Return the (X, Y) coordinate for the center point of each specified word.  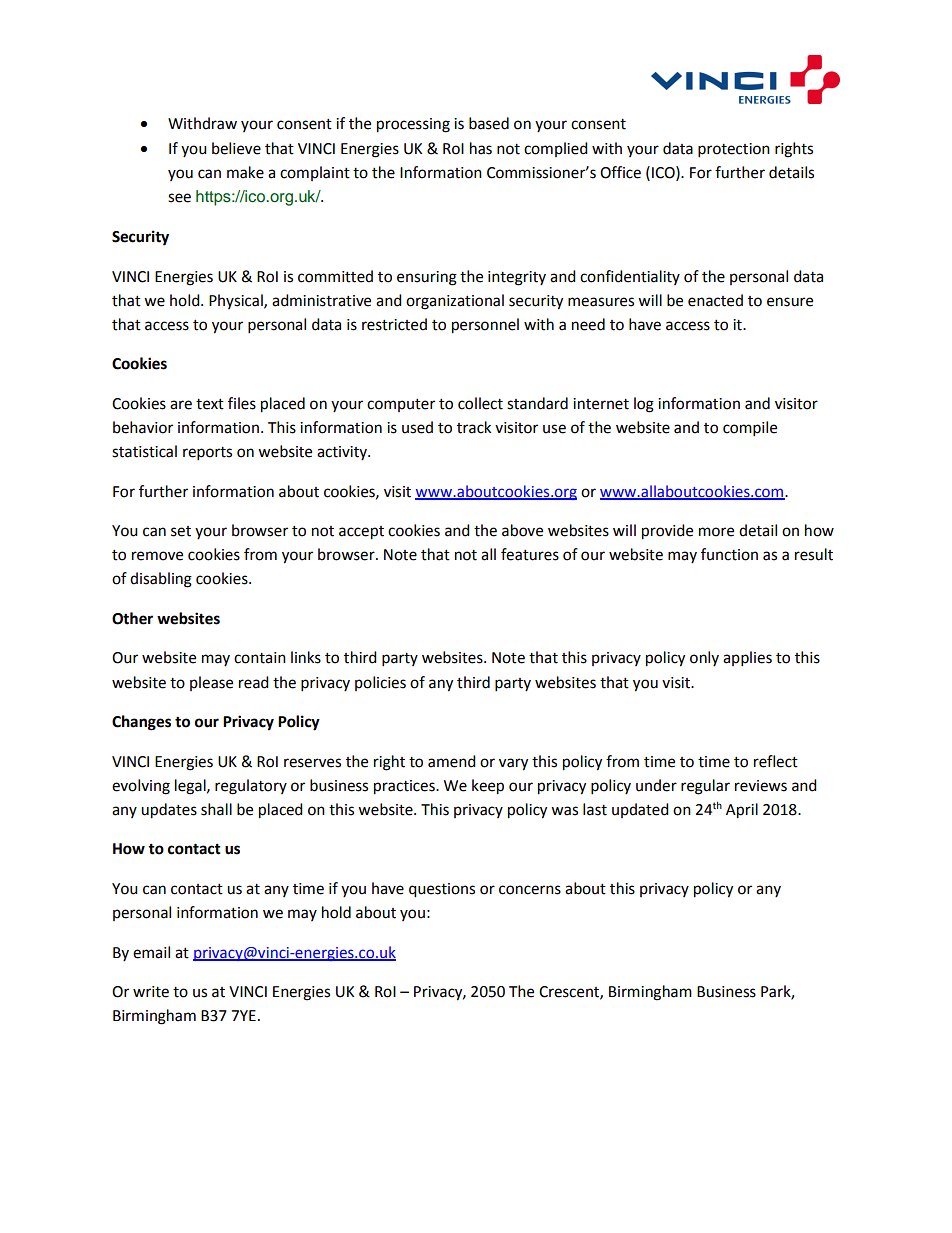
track (474, 427)
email (151, 952)
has (481, 148)
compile (750, 429)
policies (380, 683)
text (210, 404)
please (211, 683)
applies (747, 659)
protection (734, 150)
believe (236, 148)
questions (442, 890)
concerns (530, 890)
